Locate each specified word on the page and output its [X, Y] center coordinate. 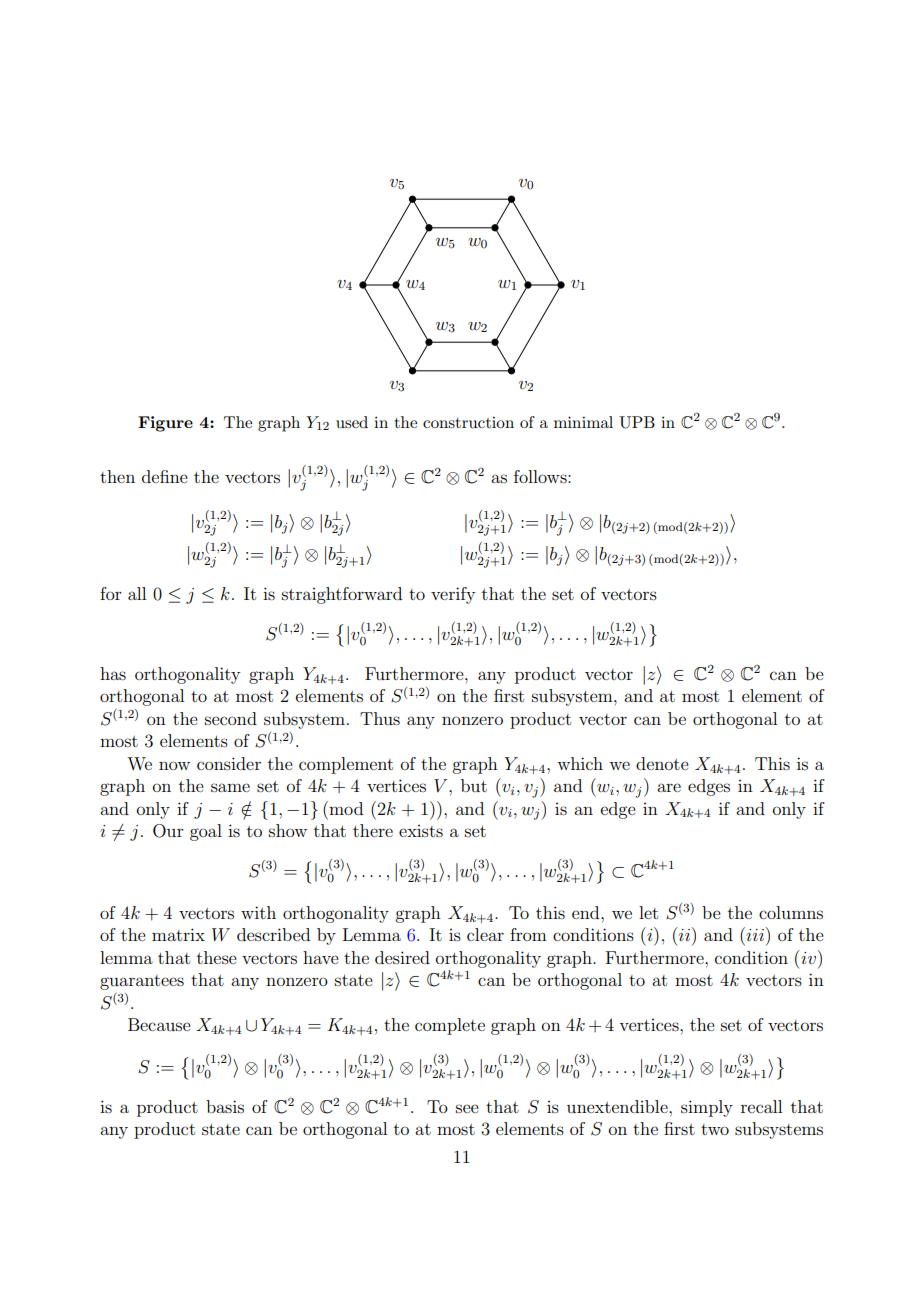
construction [468, 422]
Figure [165, 424]
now [174, 765]
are [669, 787]
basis [225, 1106]
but [474, 785]
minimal [583, 422]
